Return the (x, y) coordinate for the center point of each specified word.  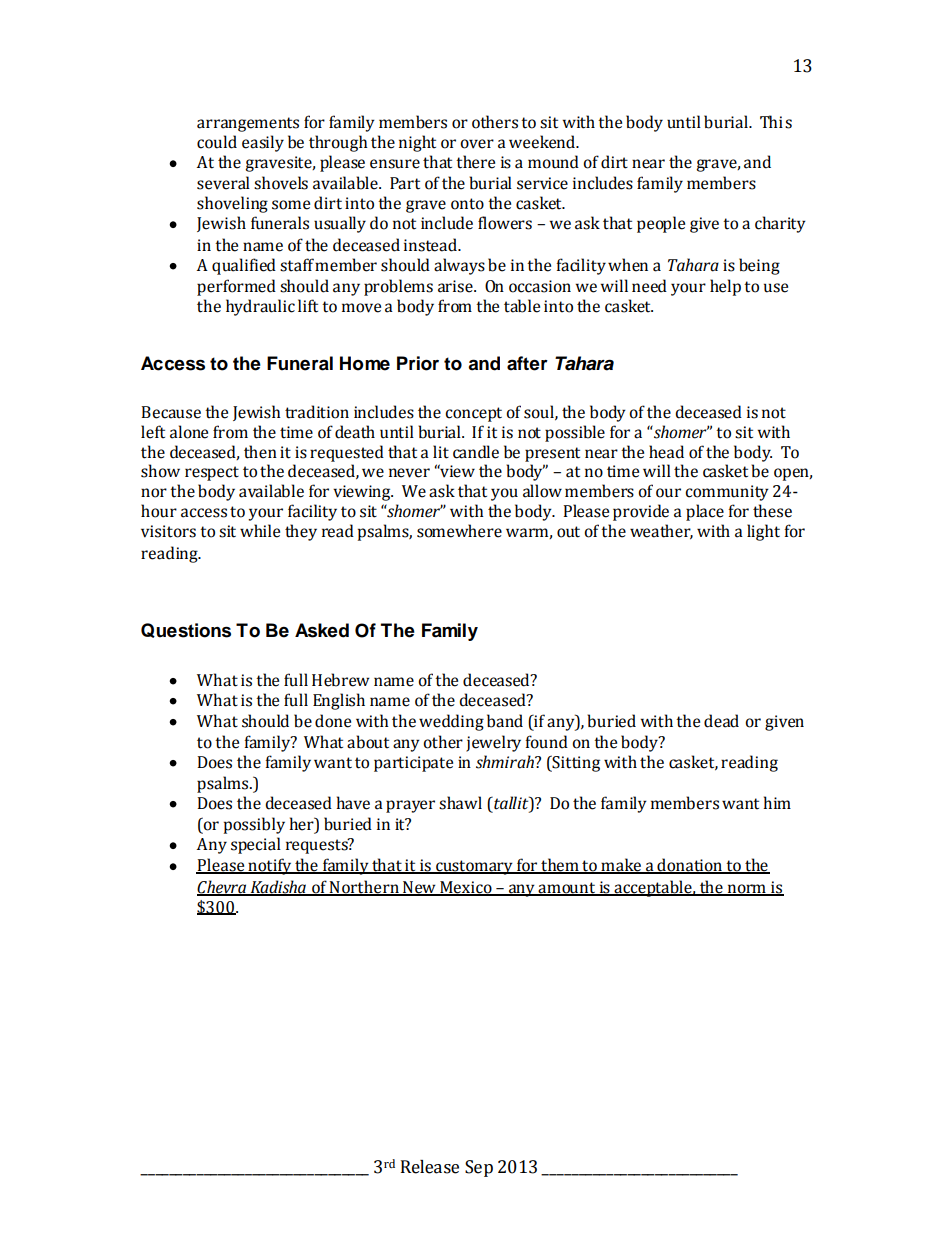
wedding (451, 722)
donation (689, 866)
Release (430, 1167)
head (666, 452)
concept (473, 414)
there (475, 162)
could (217, 142)
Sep (479, 1168)
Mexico (466, 888)
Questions (186, 630)
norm (746, 889)
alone (189, 432)
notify (270, 866)
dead (721, 721)
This (776, 122)
